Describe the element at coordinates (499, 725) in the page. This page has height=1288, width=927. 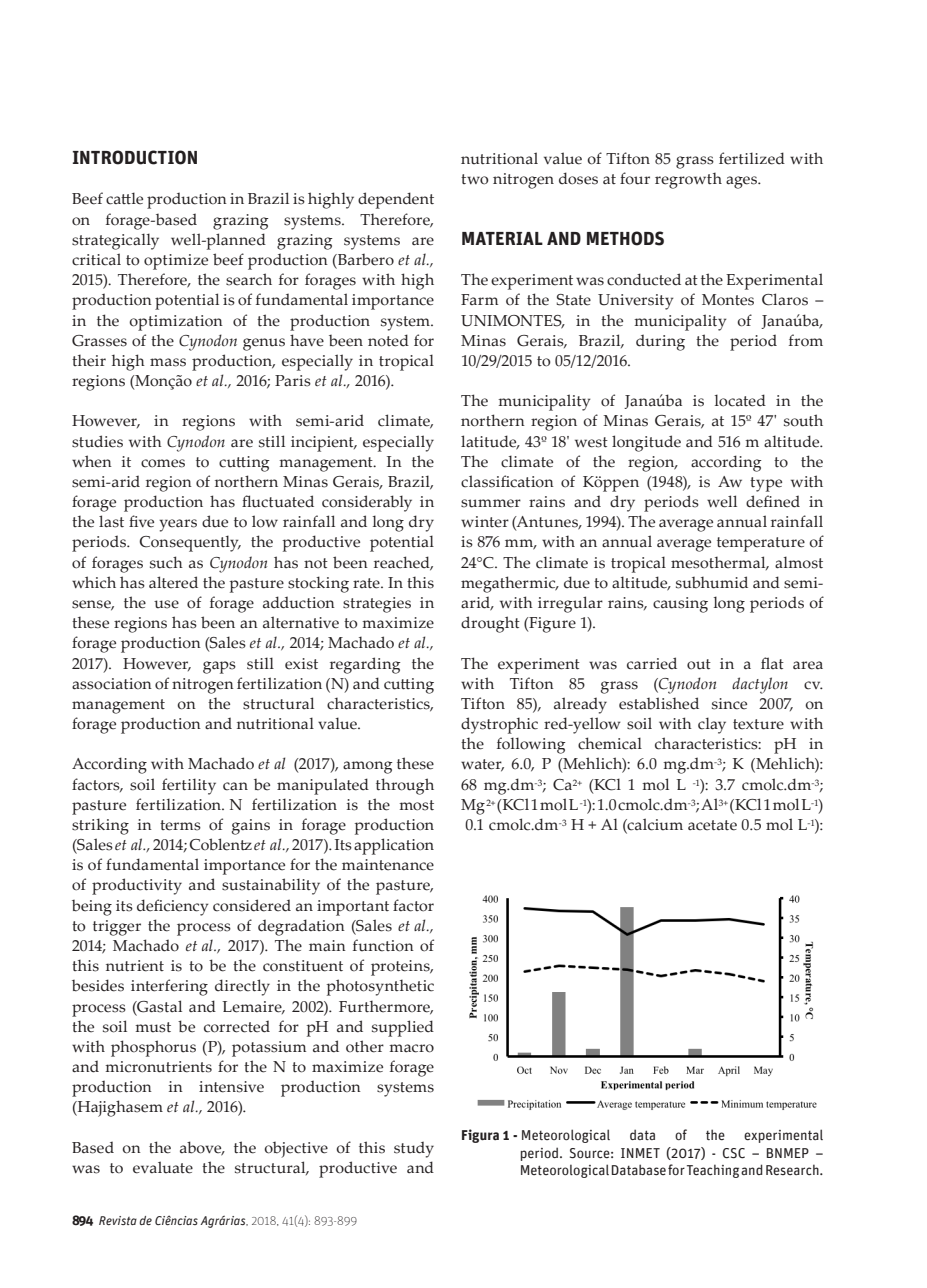
I see `dystrophic` at that location.
